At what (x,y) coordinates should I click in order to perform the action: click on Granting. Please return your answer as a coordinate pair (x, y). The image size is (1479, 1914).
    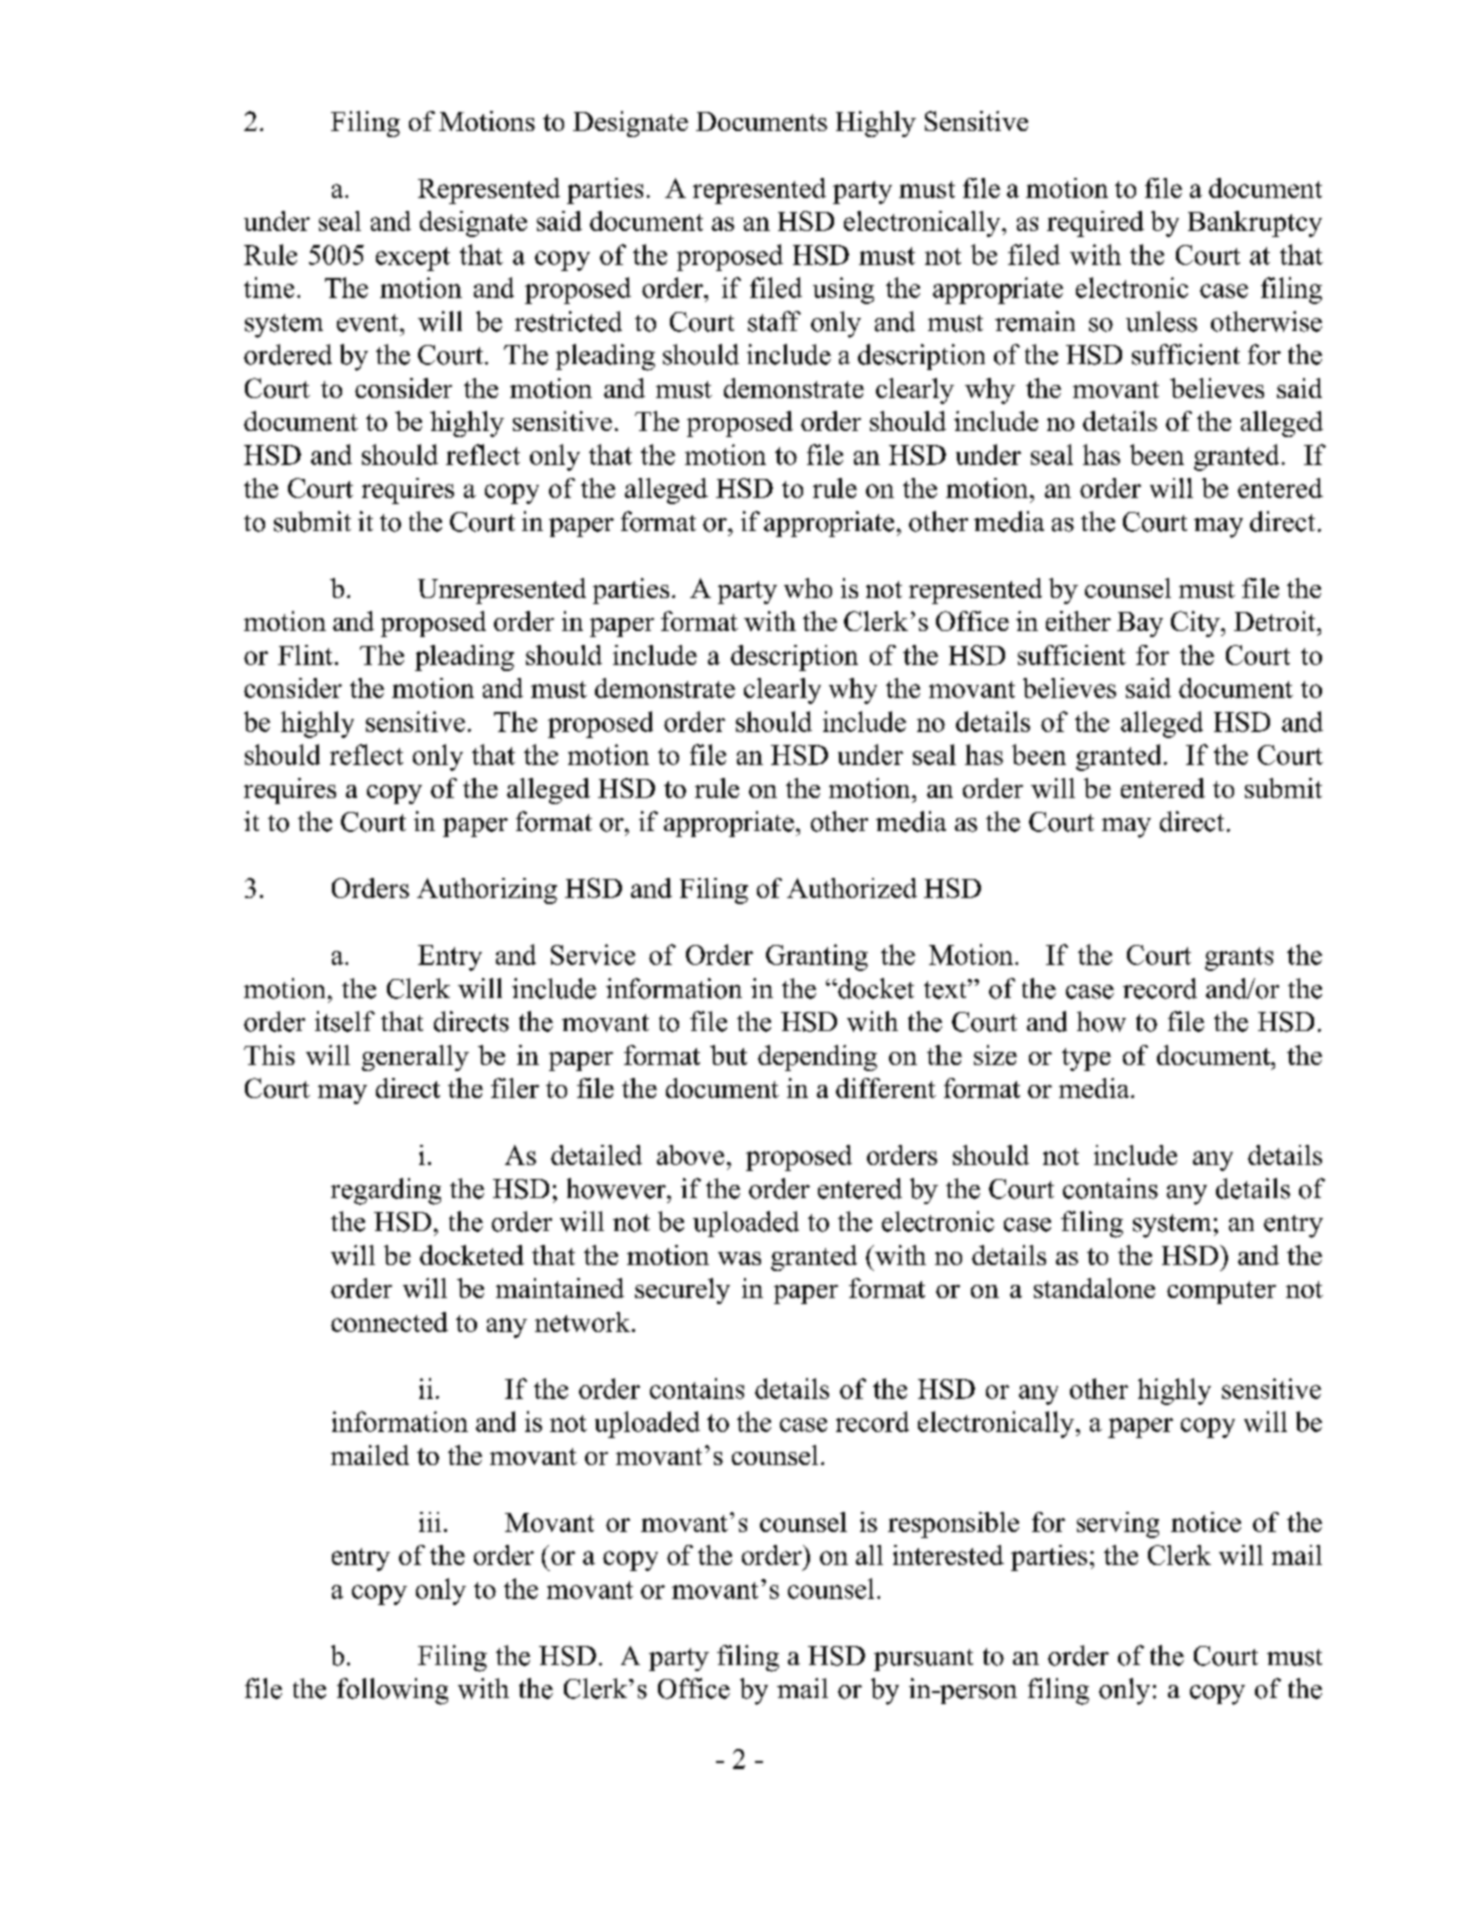
    Looking at the image, I should click on (817, 957).
